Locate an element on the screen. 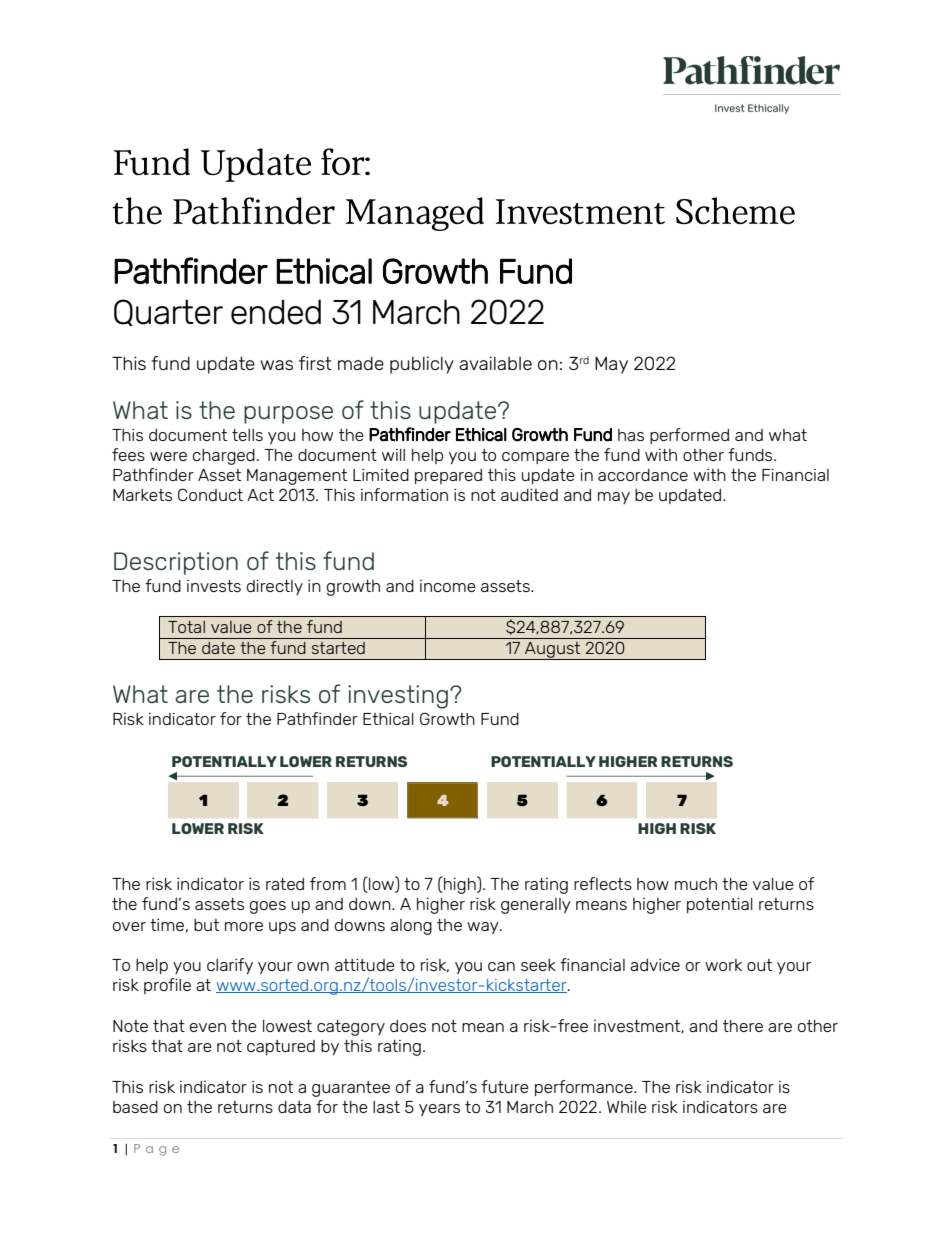 The height and width of the screenshot is (1233, 952). accordance is located at coordinates (643, 475).
